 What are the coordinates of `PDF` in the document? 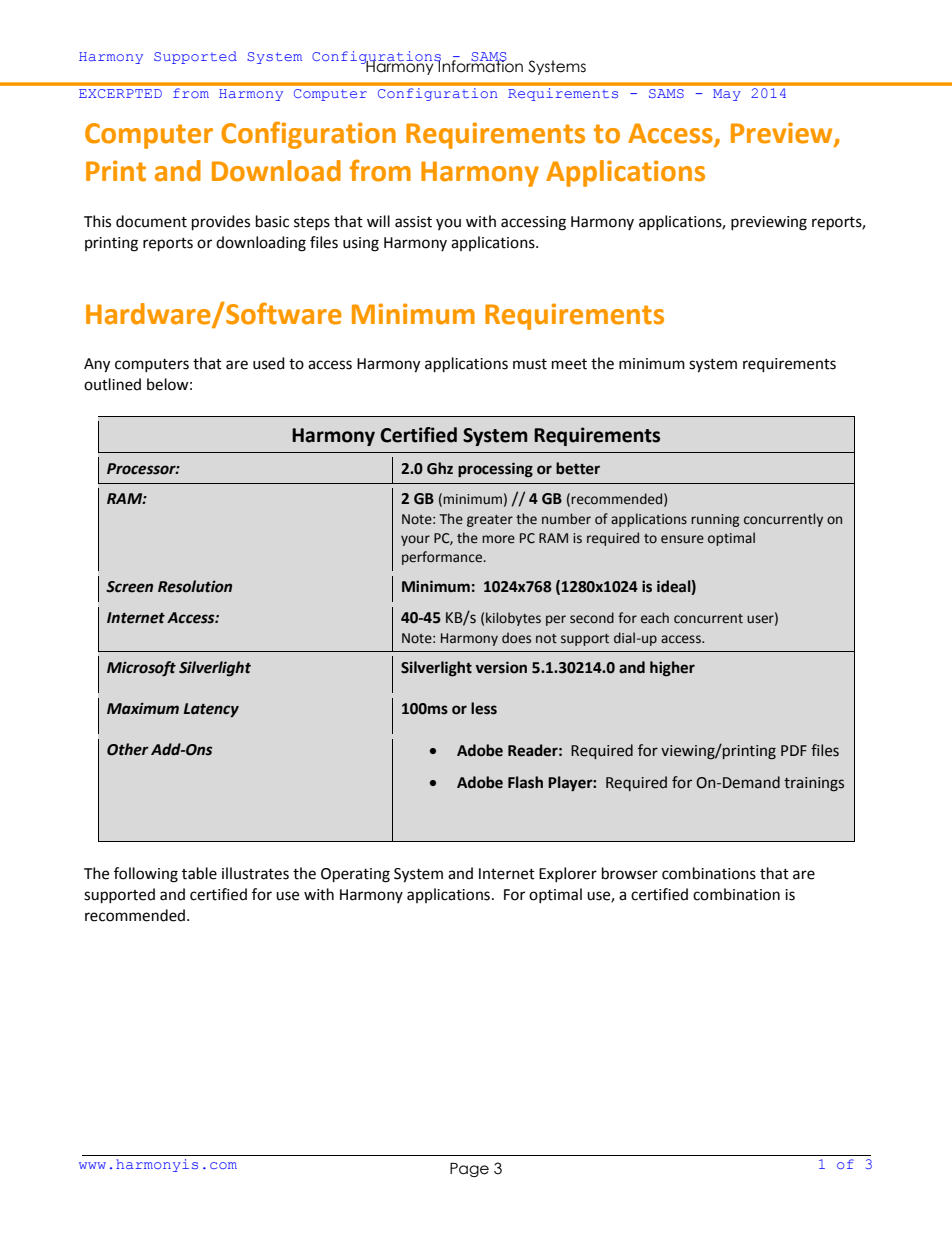 It's located at (794, 750).
